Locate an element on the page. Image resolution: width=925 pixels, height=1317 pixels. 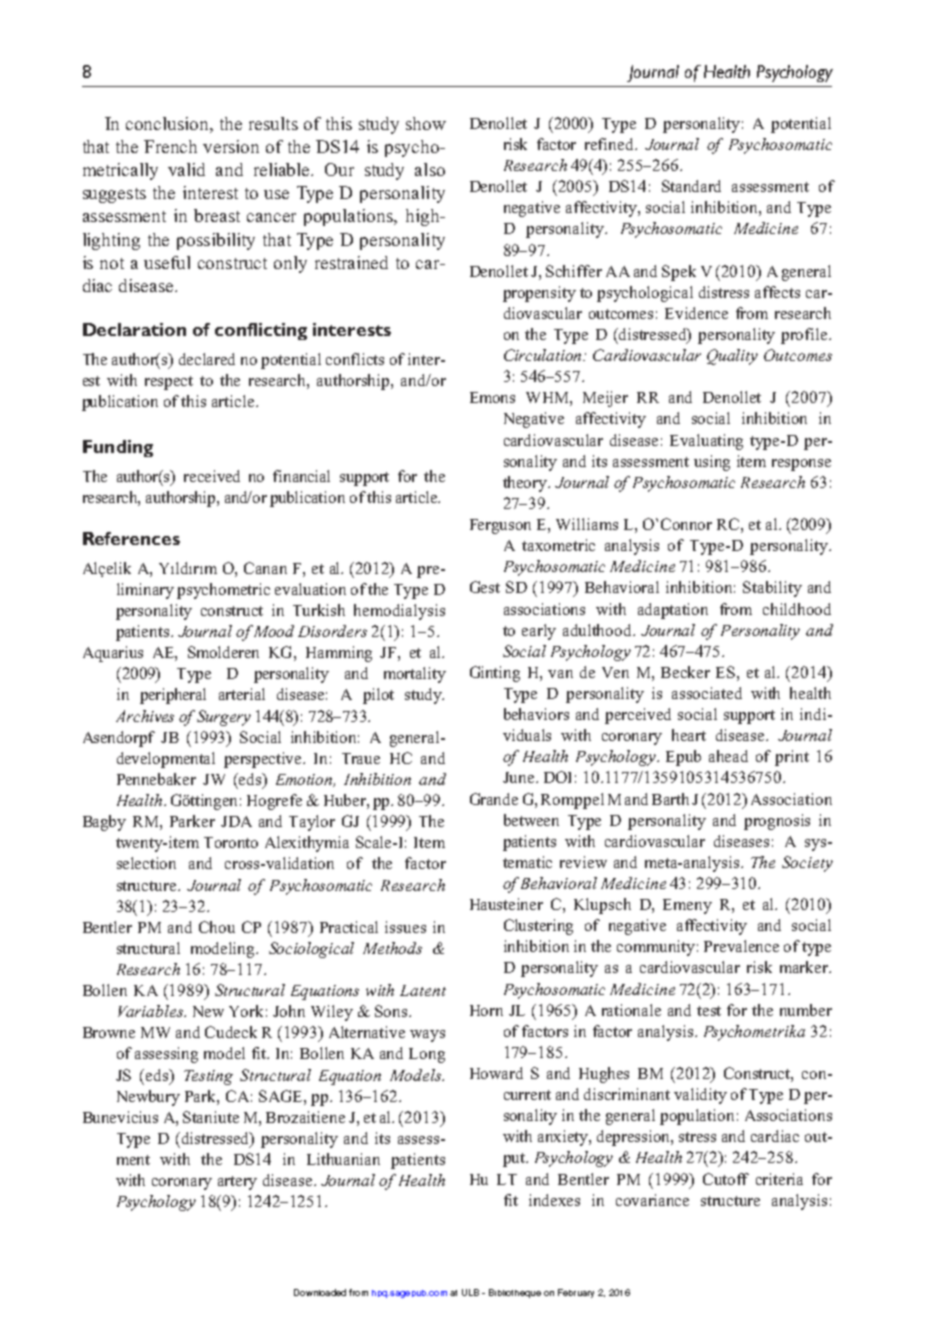
ULB is located at coordinates (470, 1292).
